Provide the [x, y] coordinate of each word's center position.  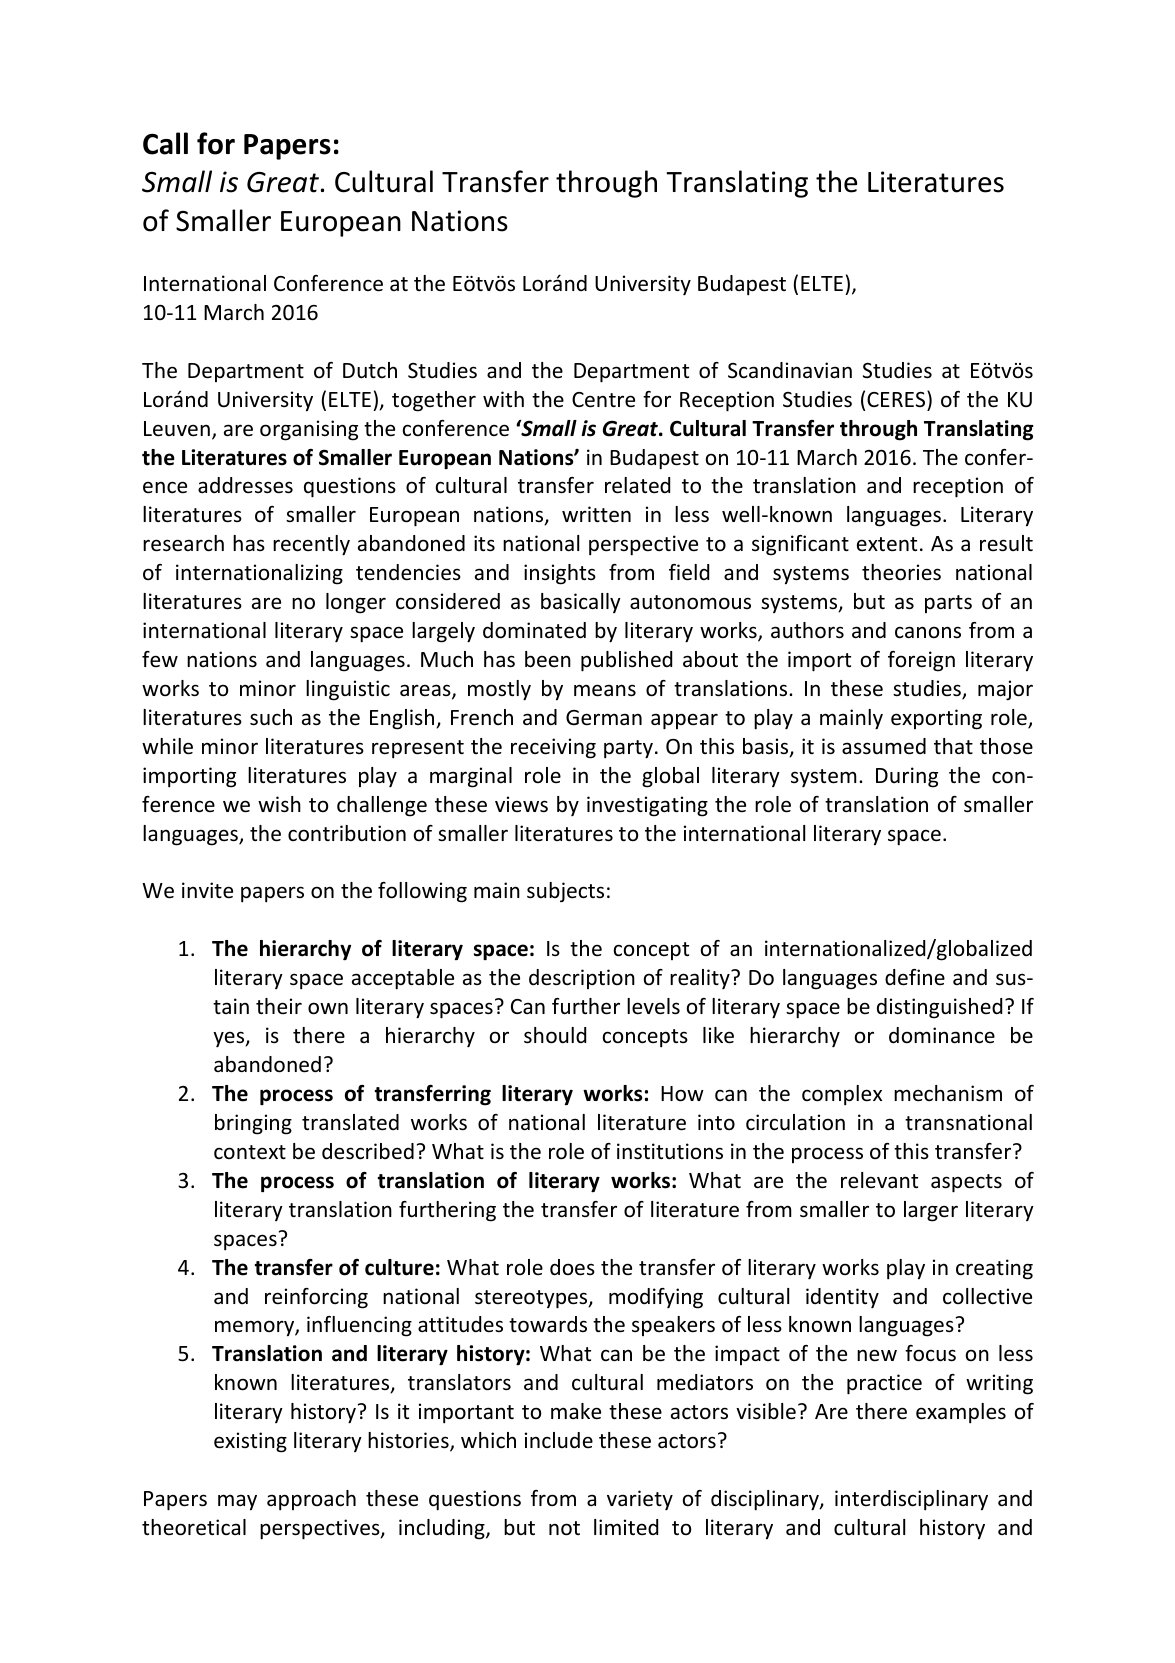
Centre [603, 400]
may [237, 1502]
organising [309, 430]
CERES [897, 398]
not [564, 1528]
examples [961, 1413]
